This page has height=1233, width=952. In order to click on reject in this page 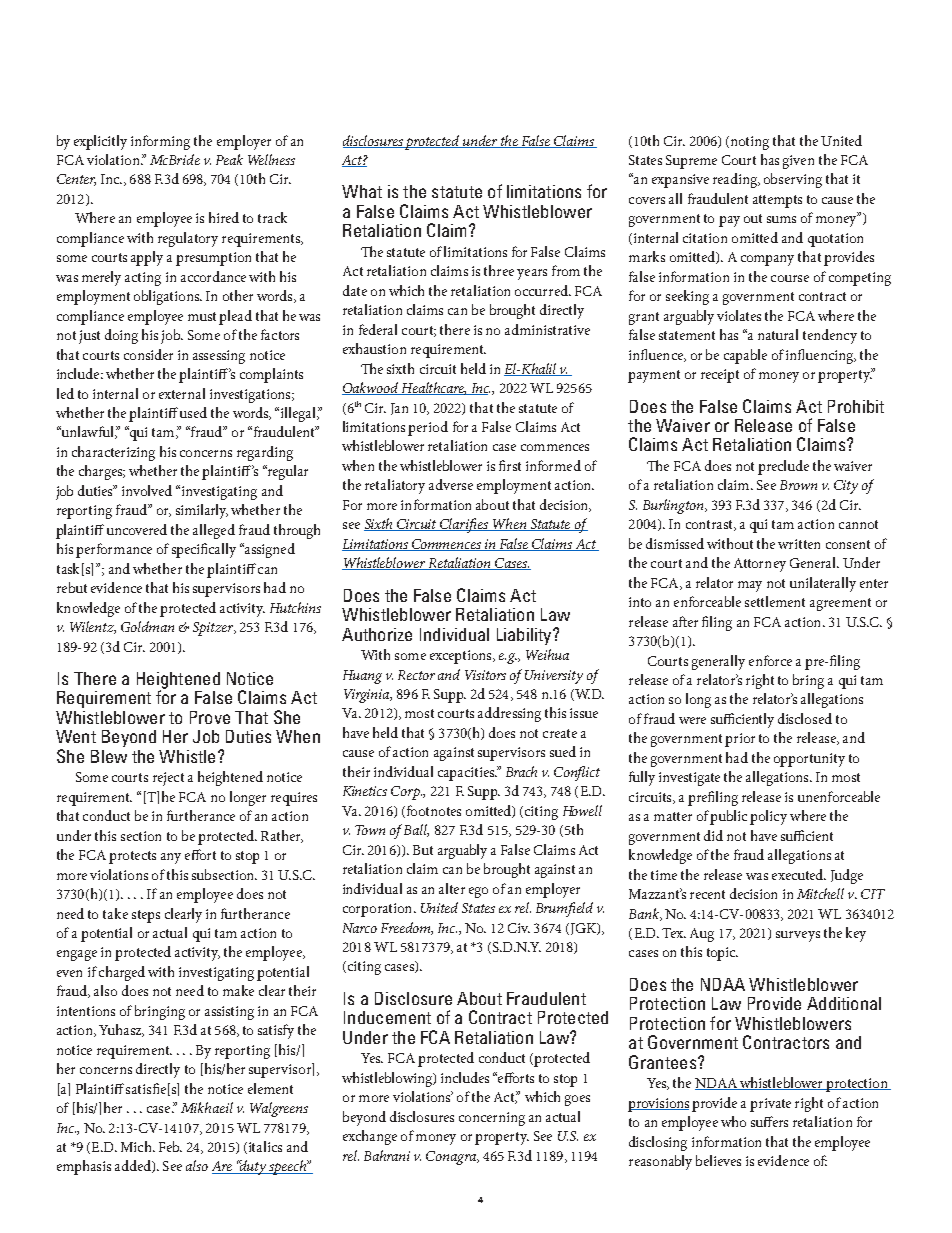, I will do `click(168, 779)`.
